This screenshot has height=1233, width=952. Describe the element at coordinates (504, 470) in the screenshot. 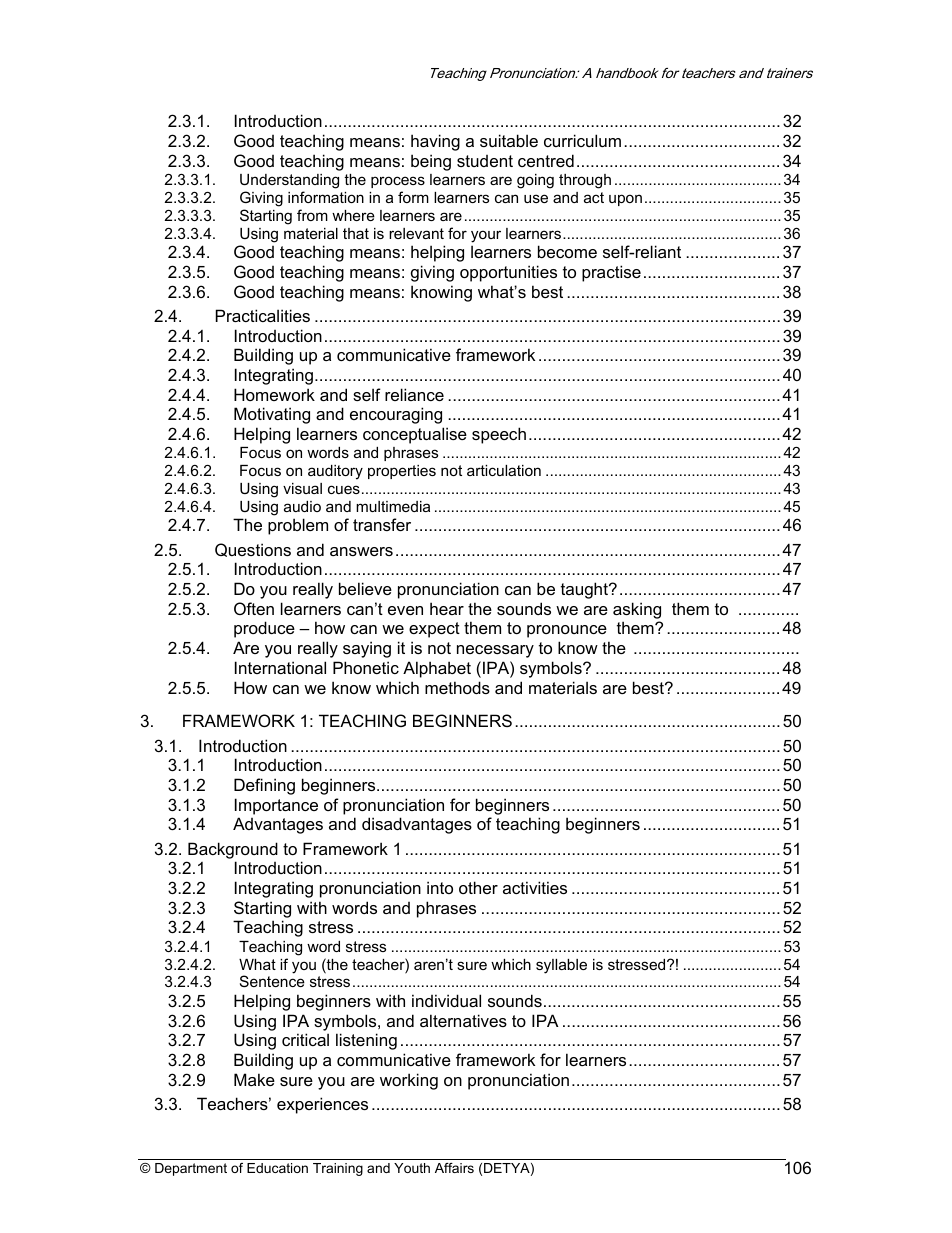

I see `articulation` at that location.
